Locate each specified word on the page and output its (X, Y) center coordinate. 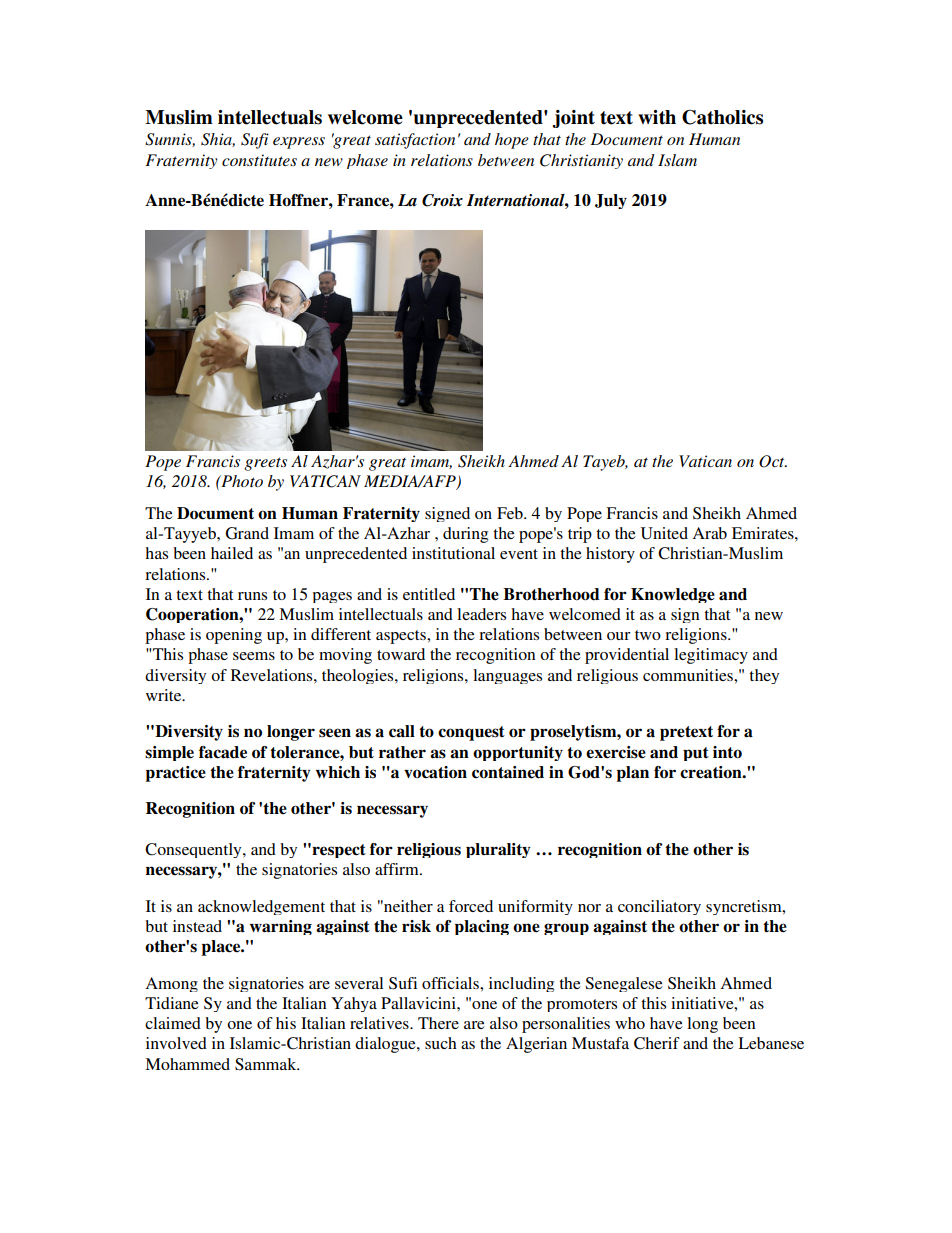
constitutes (259, 160)
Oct (773, 461)
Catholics (722, 117)
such (441, 1043)
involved (176, 1043)
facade (223, 752)
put (696, 754)
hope (512, 141)
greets (265, 464)
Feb (511, 513)
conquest (471, 733)
